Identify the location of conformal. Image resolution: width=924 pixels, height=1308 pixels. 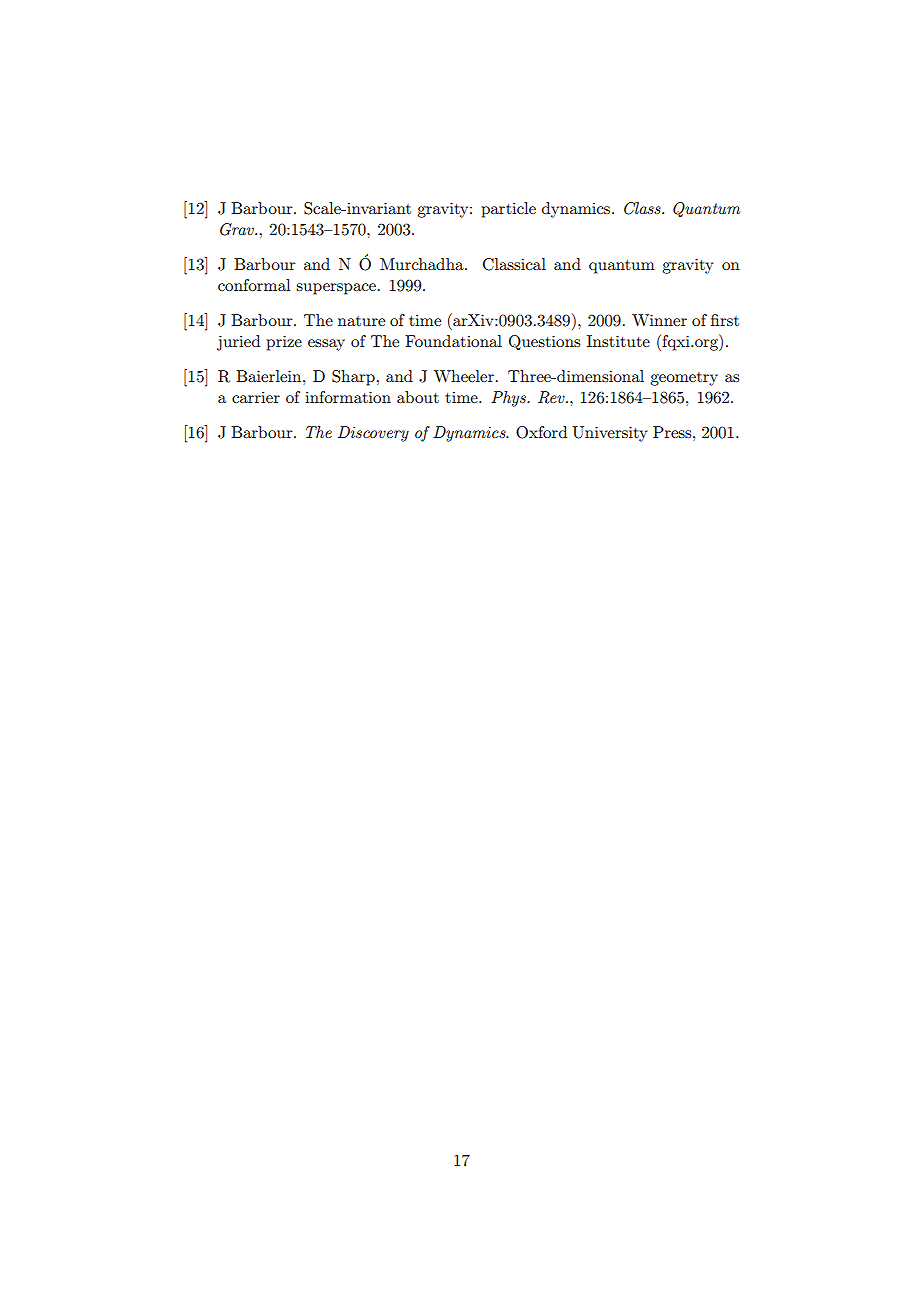
(254, 285).
